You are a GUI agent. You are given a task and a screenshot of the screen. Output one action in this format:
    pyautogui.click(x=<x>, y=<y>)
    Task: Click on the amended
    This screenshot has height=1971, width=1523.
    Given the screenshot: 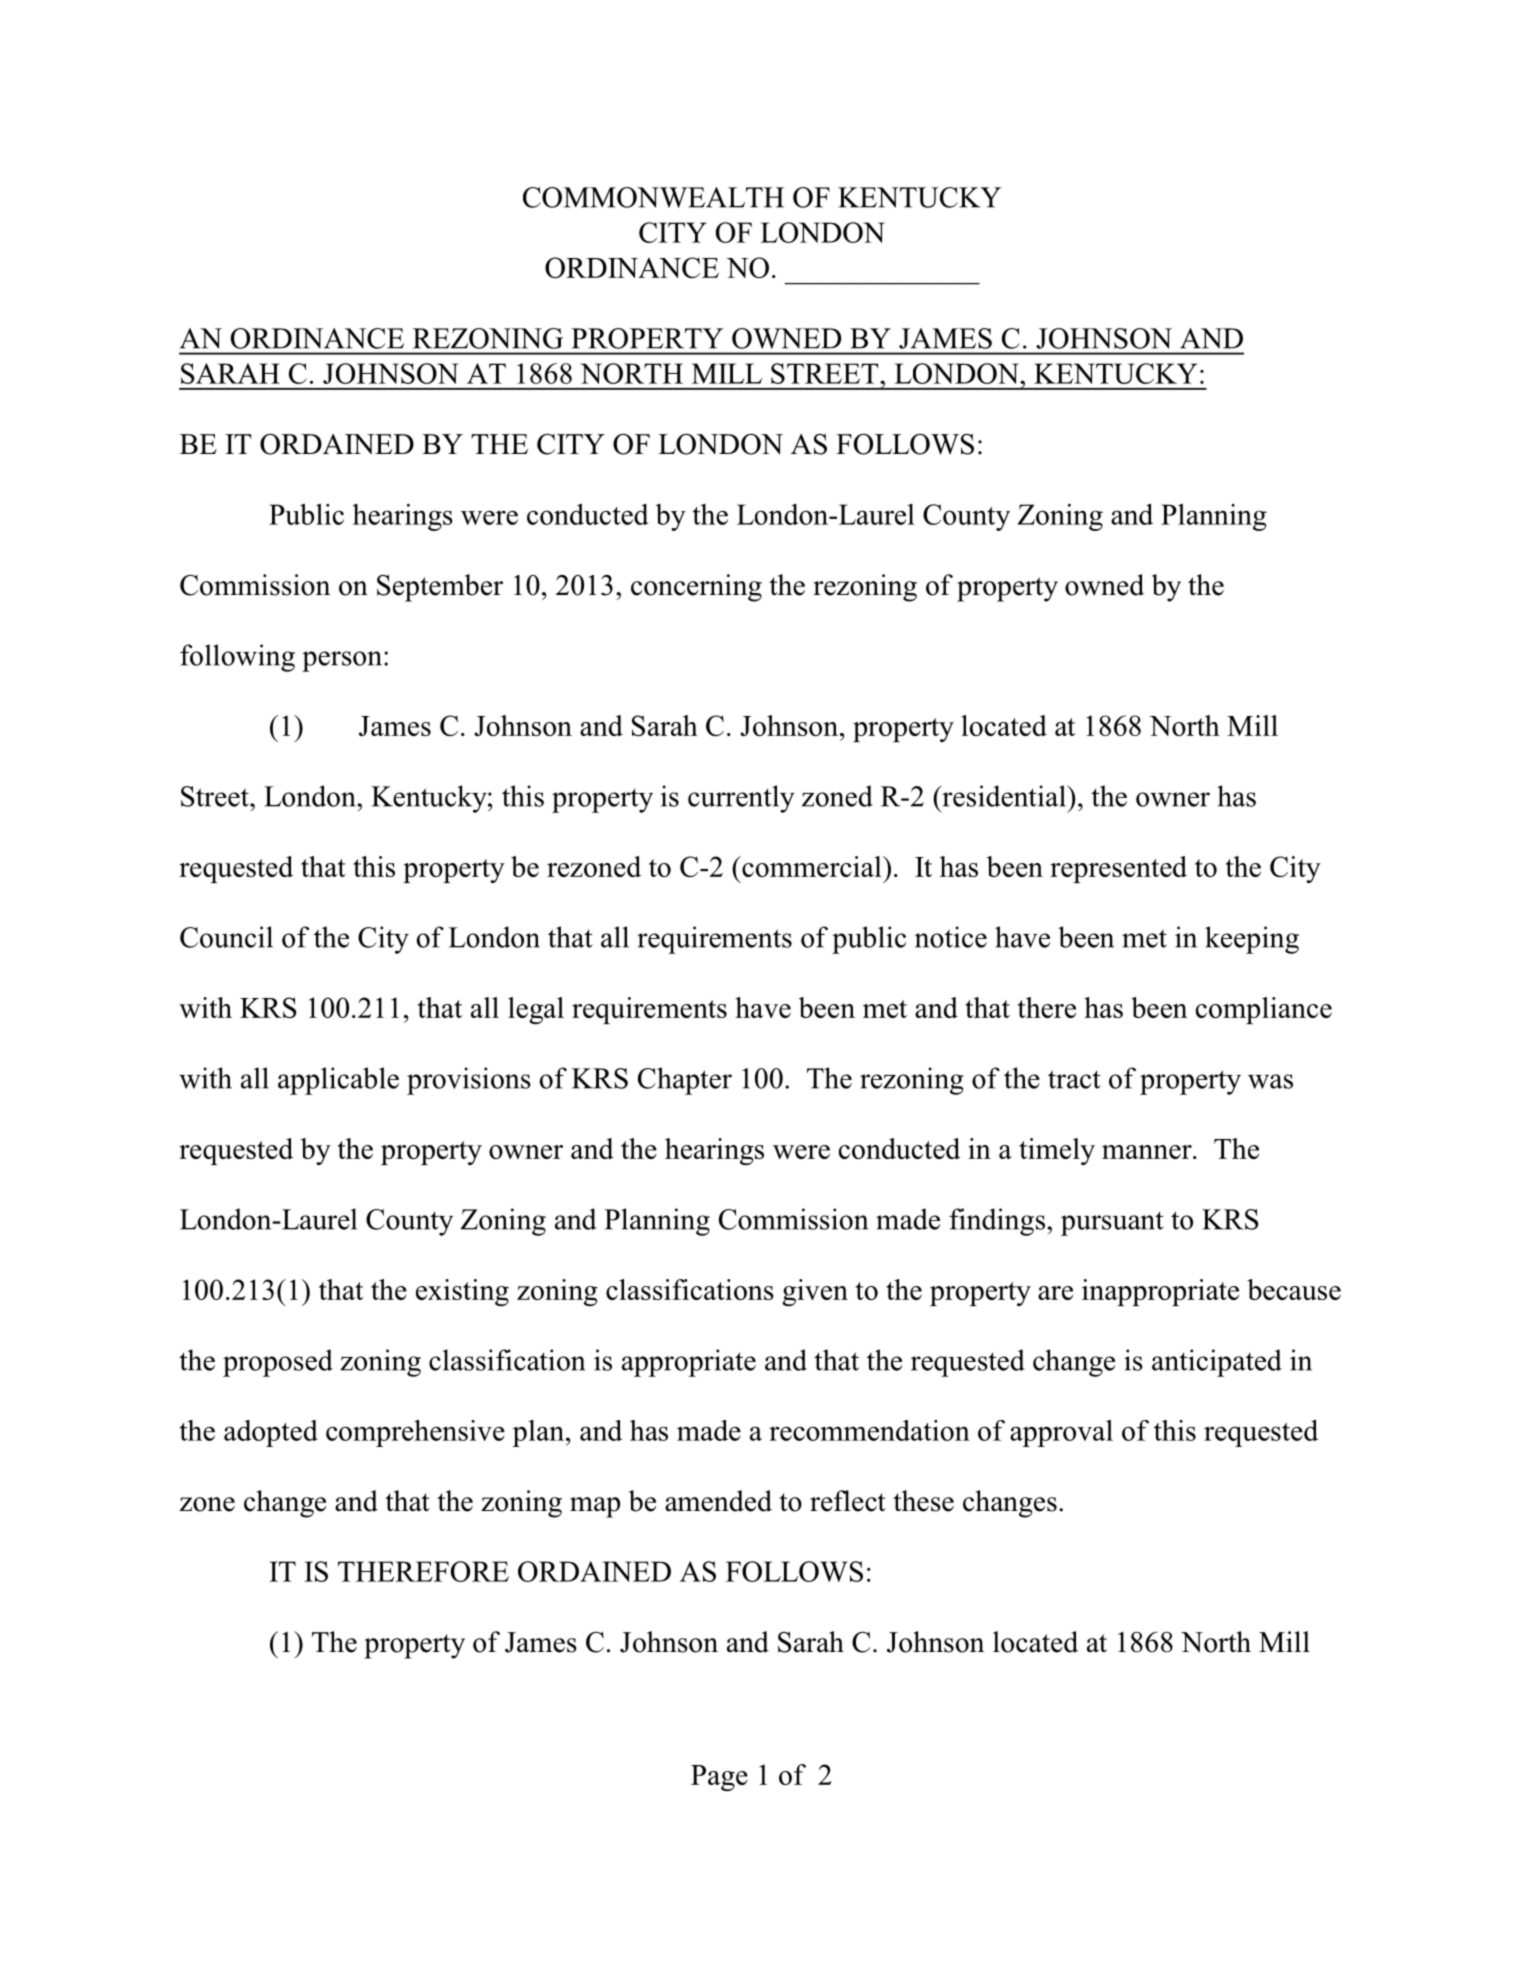 What is the action you would take?
    pyautogui.click(x=718, y=1501)
